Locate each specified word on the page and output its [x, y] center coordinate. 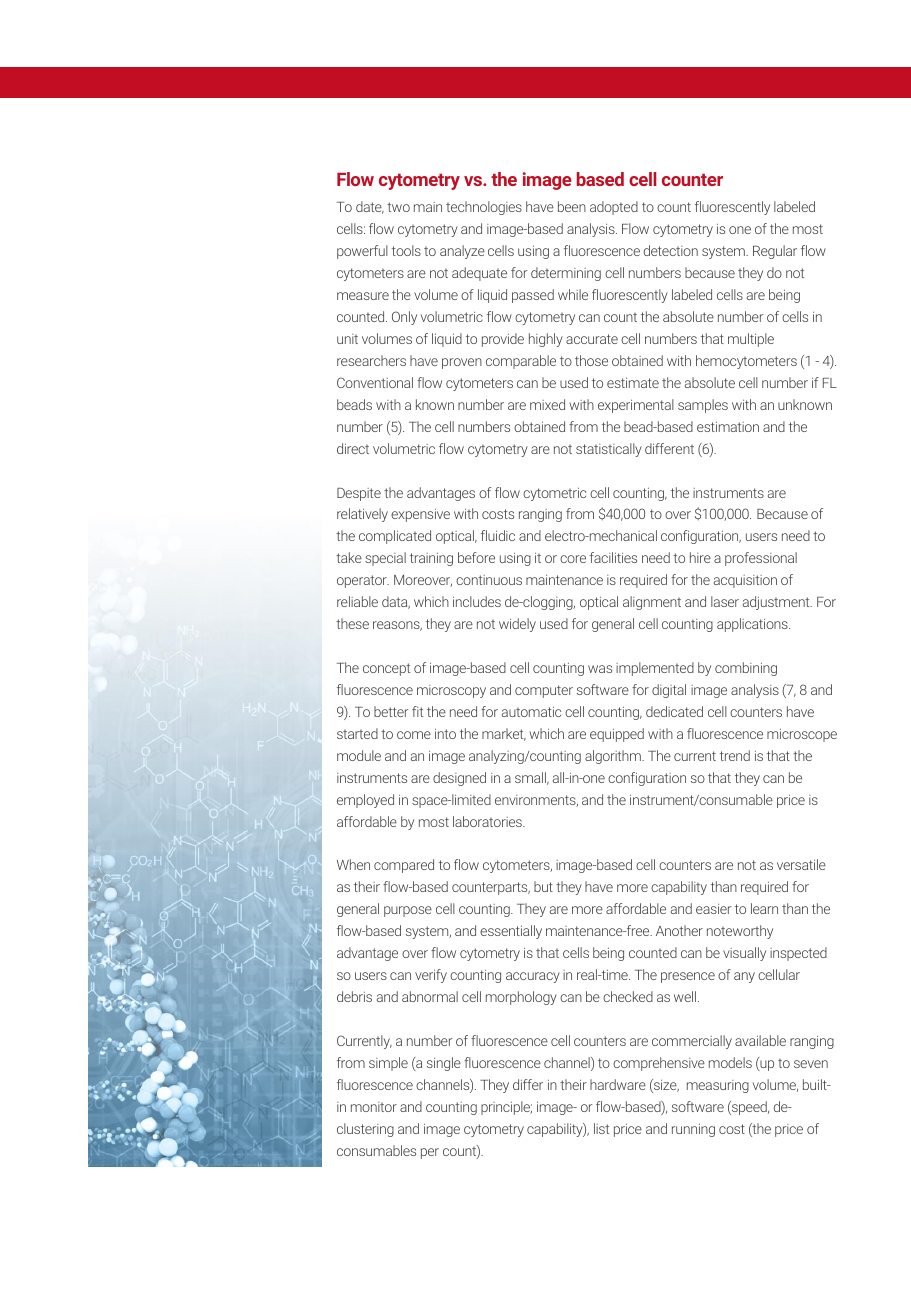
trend [735, 755]
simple [388, 1064]
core [573, 559]
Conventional [375, 382]
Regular [775, 252]
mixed [547, 404]
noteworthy [740, 932]
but [543, 886]
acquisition [745, 581]
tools [406, 250]
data [396, 602]
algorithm [614, 757]
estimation [728, 427]
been [572, 206]
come [414, 735]
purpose [408, 911]
